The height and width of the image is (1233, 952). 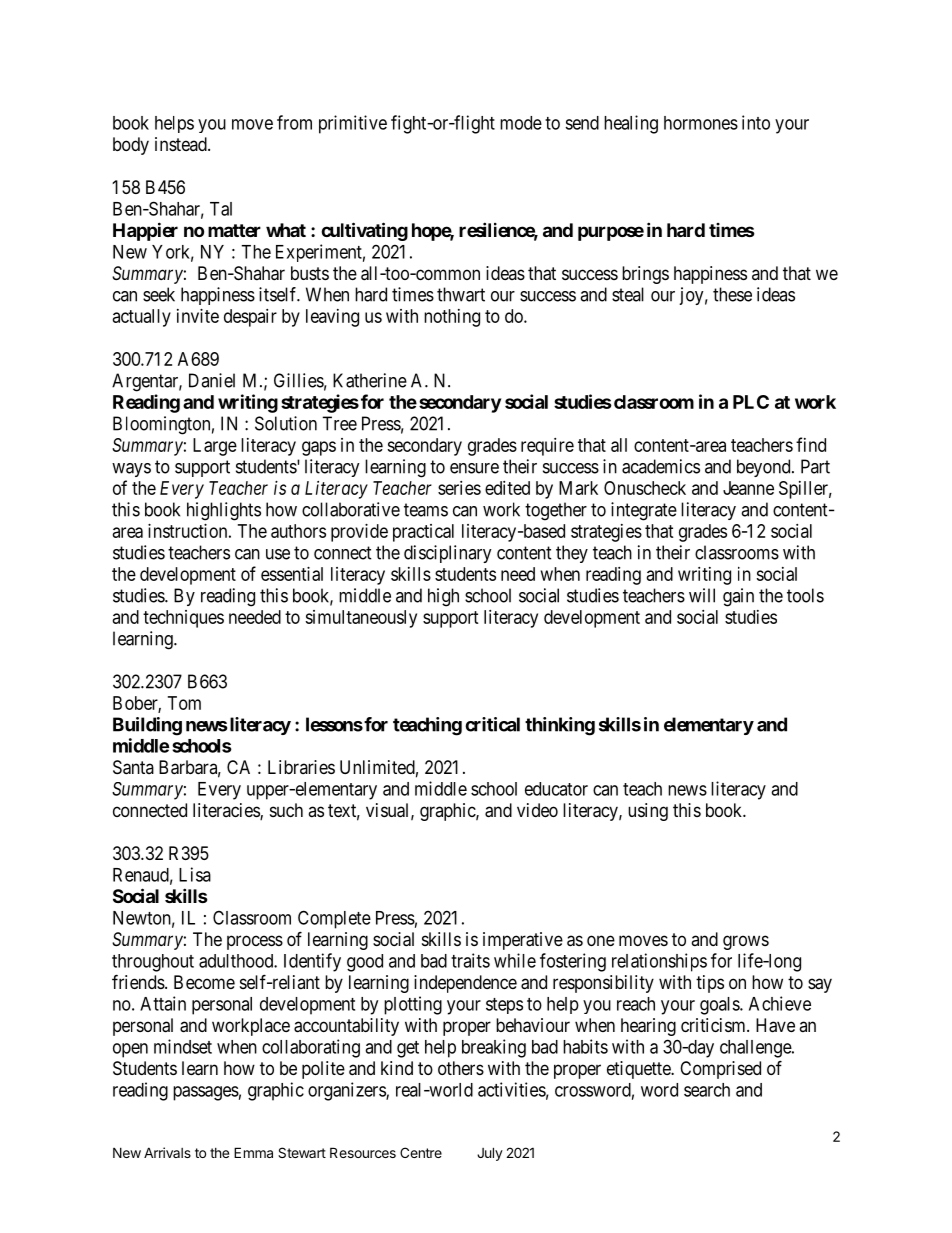 What do you see at coordinates (448, 554) in the image?
I see `disciplinary` at bounding box center [448, 554].
